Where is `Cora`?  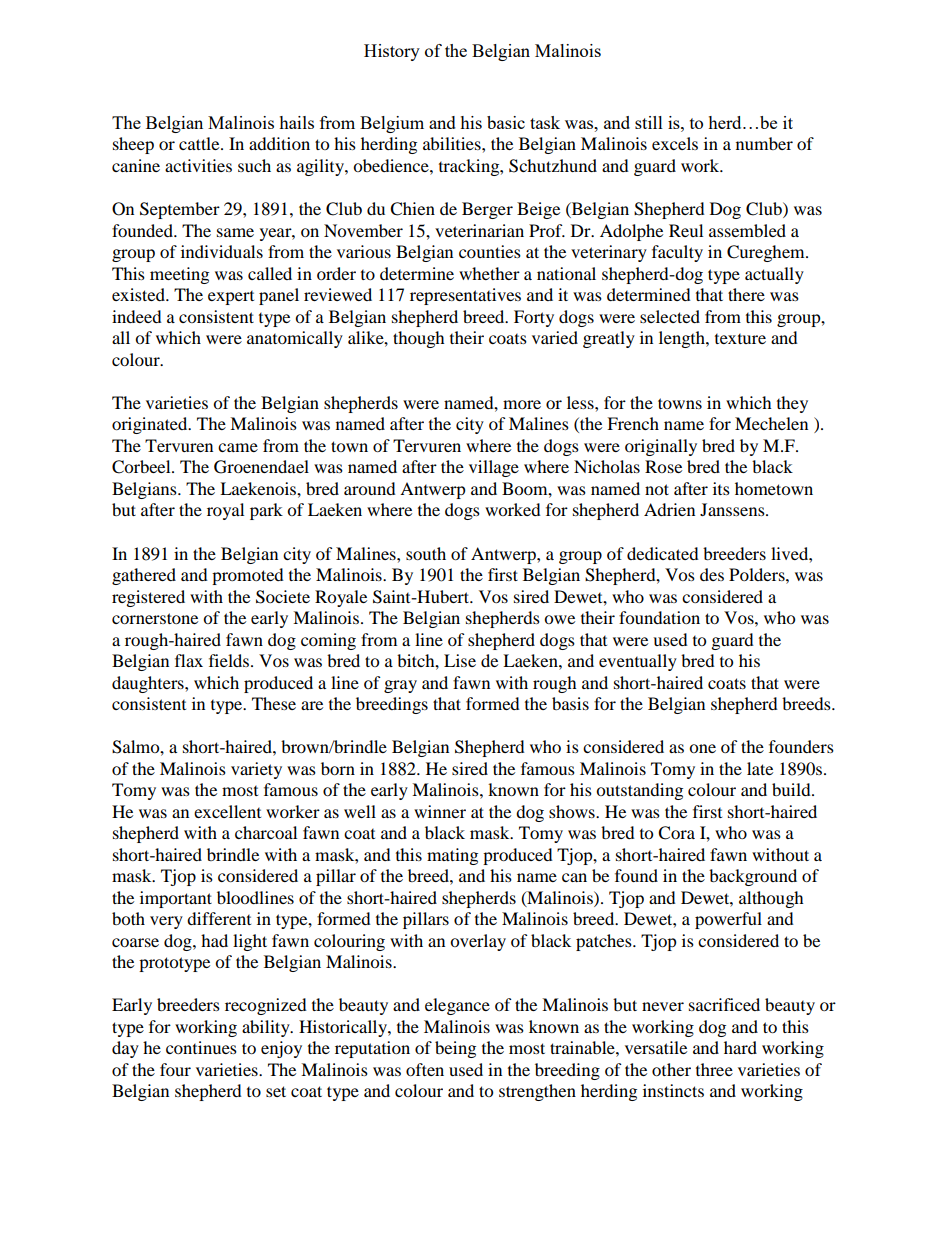
Cora is located at coordinates (676, 833).
